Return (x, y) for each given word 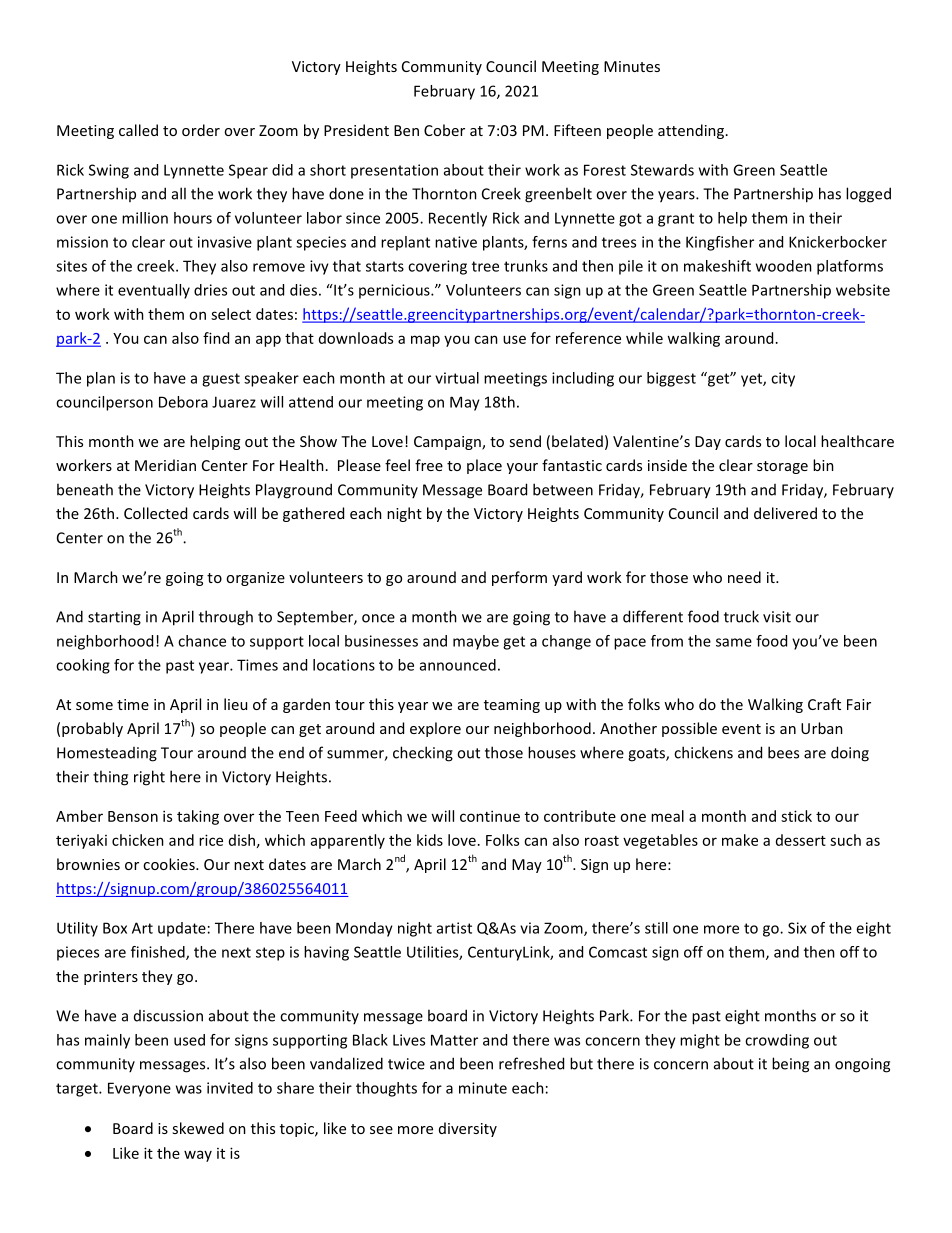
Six (797, 928)
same (734, 642)
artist (454, 928)
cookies (170, 864)
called (138, 130)
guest (221, 380)
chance (202, 641)
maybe (476, 642)
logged (868, 195)
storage (782, 467)
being (790, 1065)
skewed (198, 1128)
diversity (468, 1129)
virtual (457, 378)
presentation (394, 171)
